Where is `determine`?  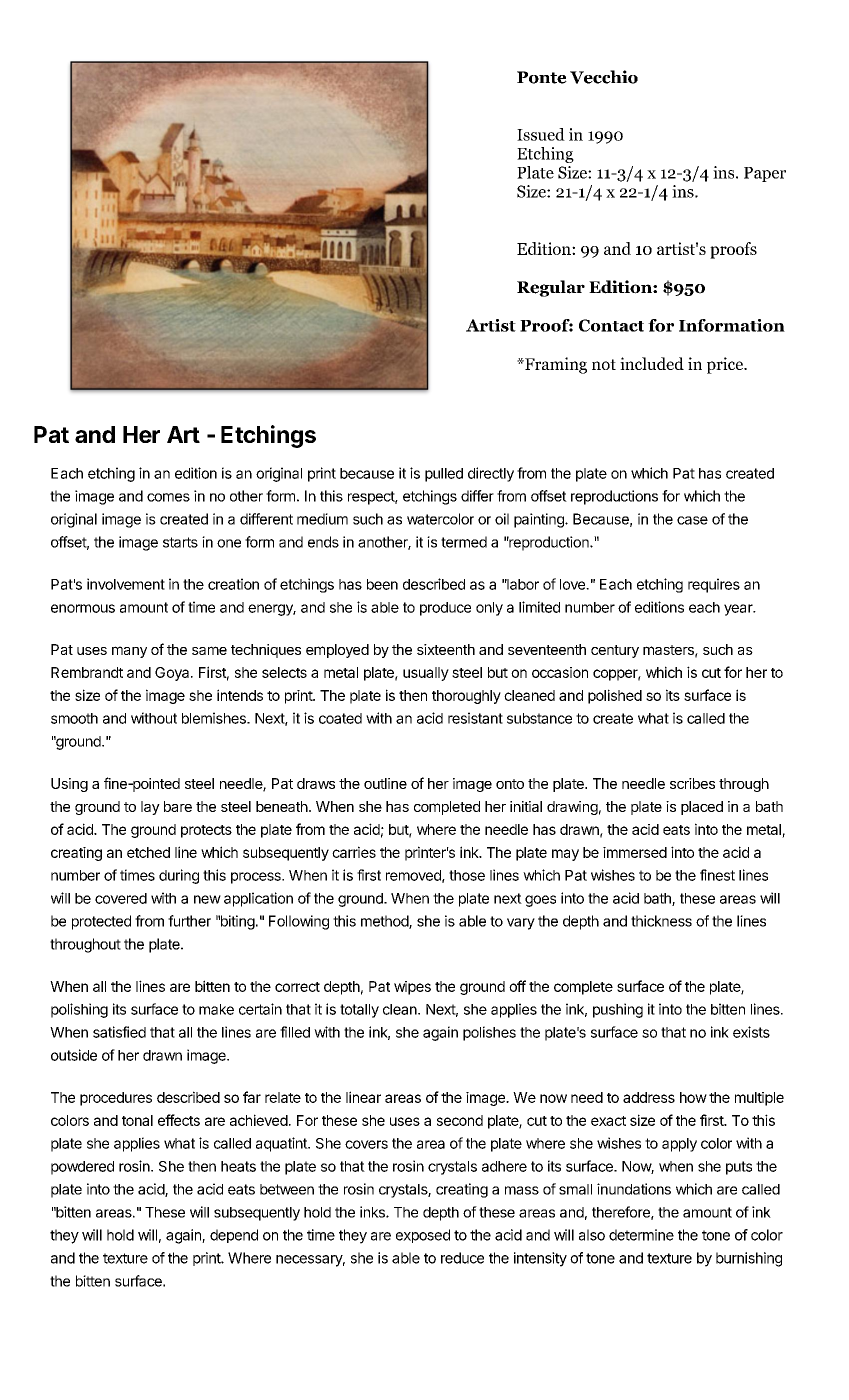 determine is located at coordinates (641, 1235).
